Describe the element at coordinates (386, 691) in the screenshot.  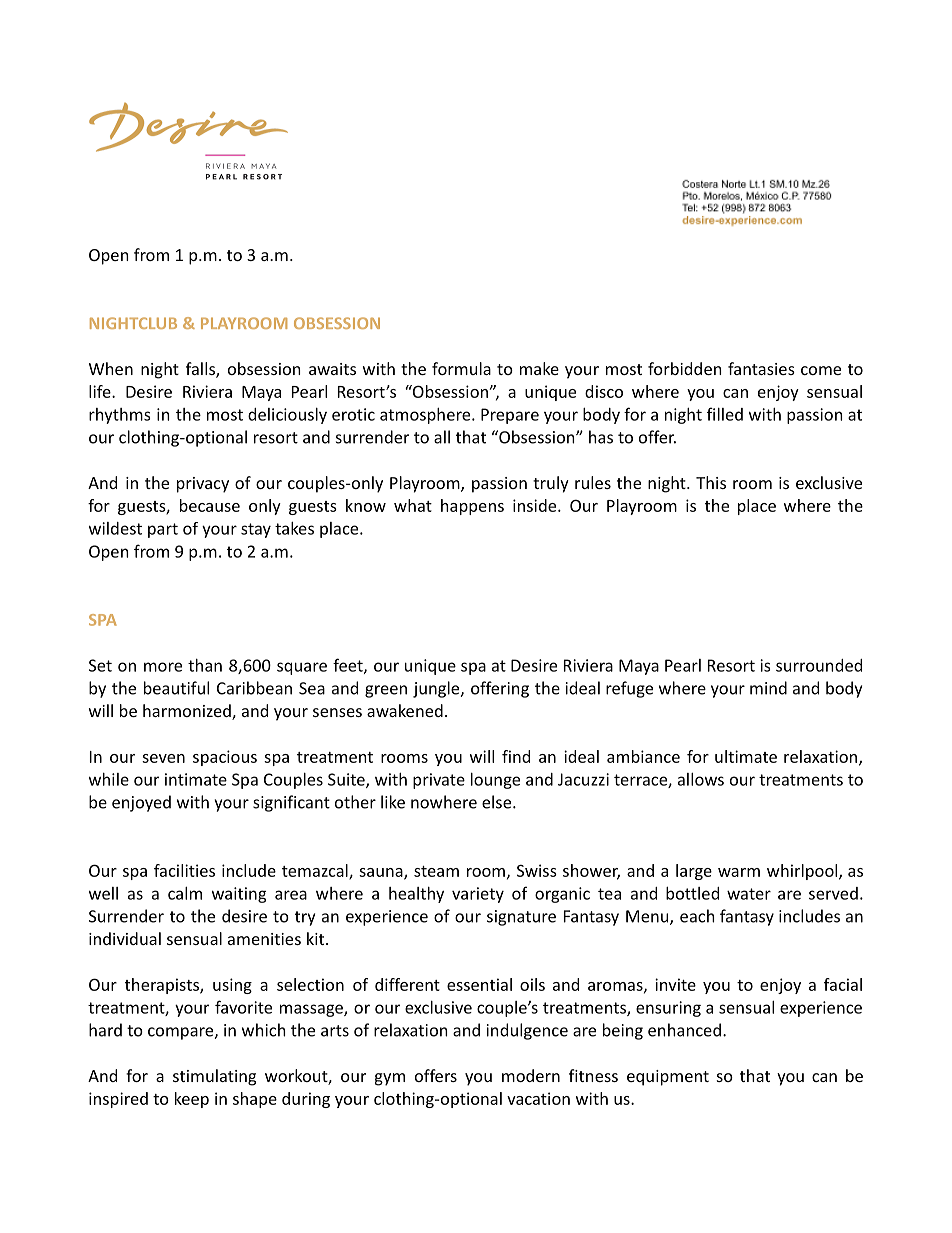
I see `green` at that location.
